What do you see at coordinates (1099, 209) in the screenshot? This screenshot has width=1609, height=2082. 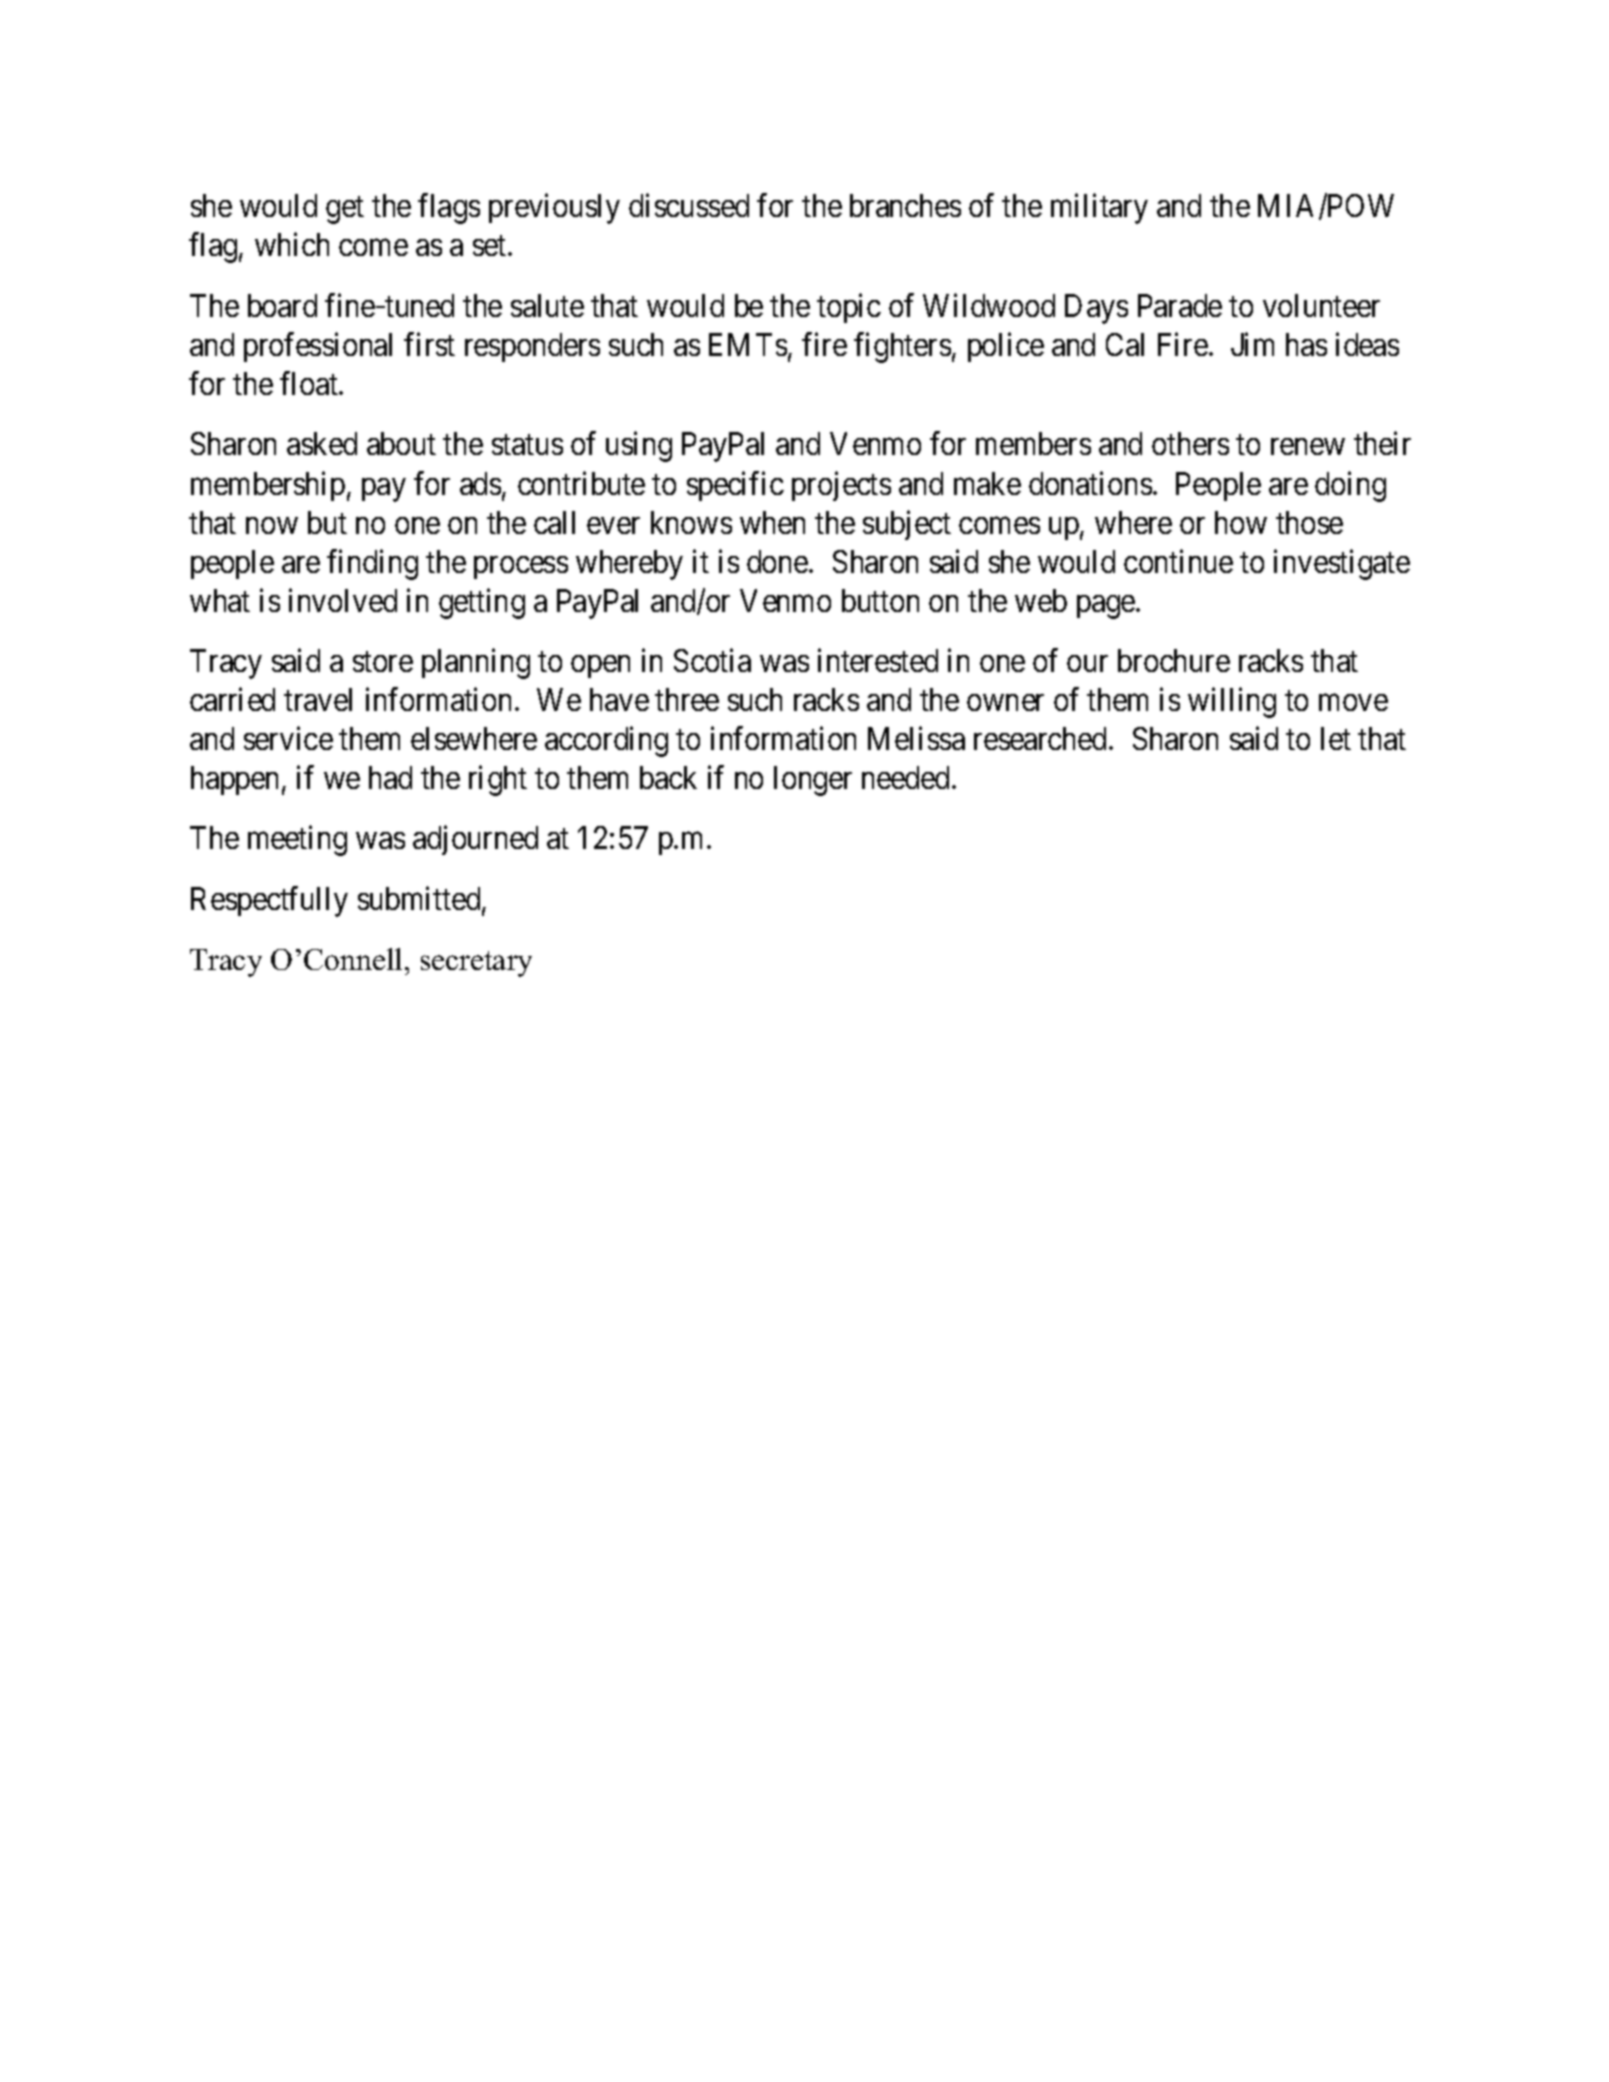 I see `military` at bounding box center [1099, 209].
